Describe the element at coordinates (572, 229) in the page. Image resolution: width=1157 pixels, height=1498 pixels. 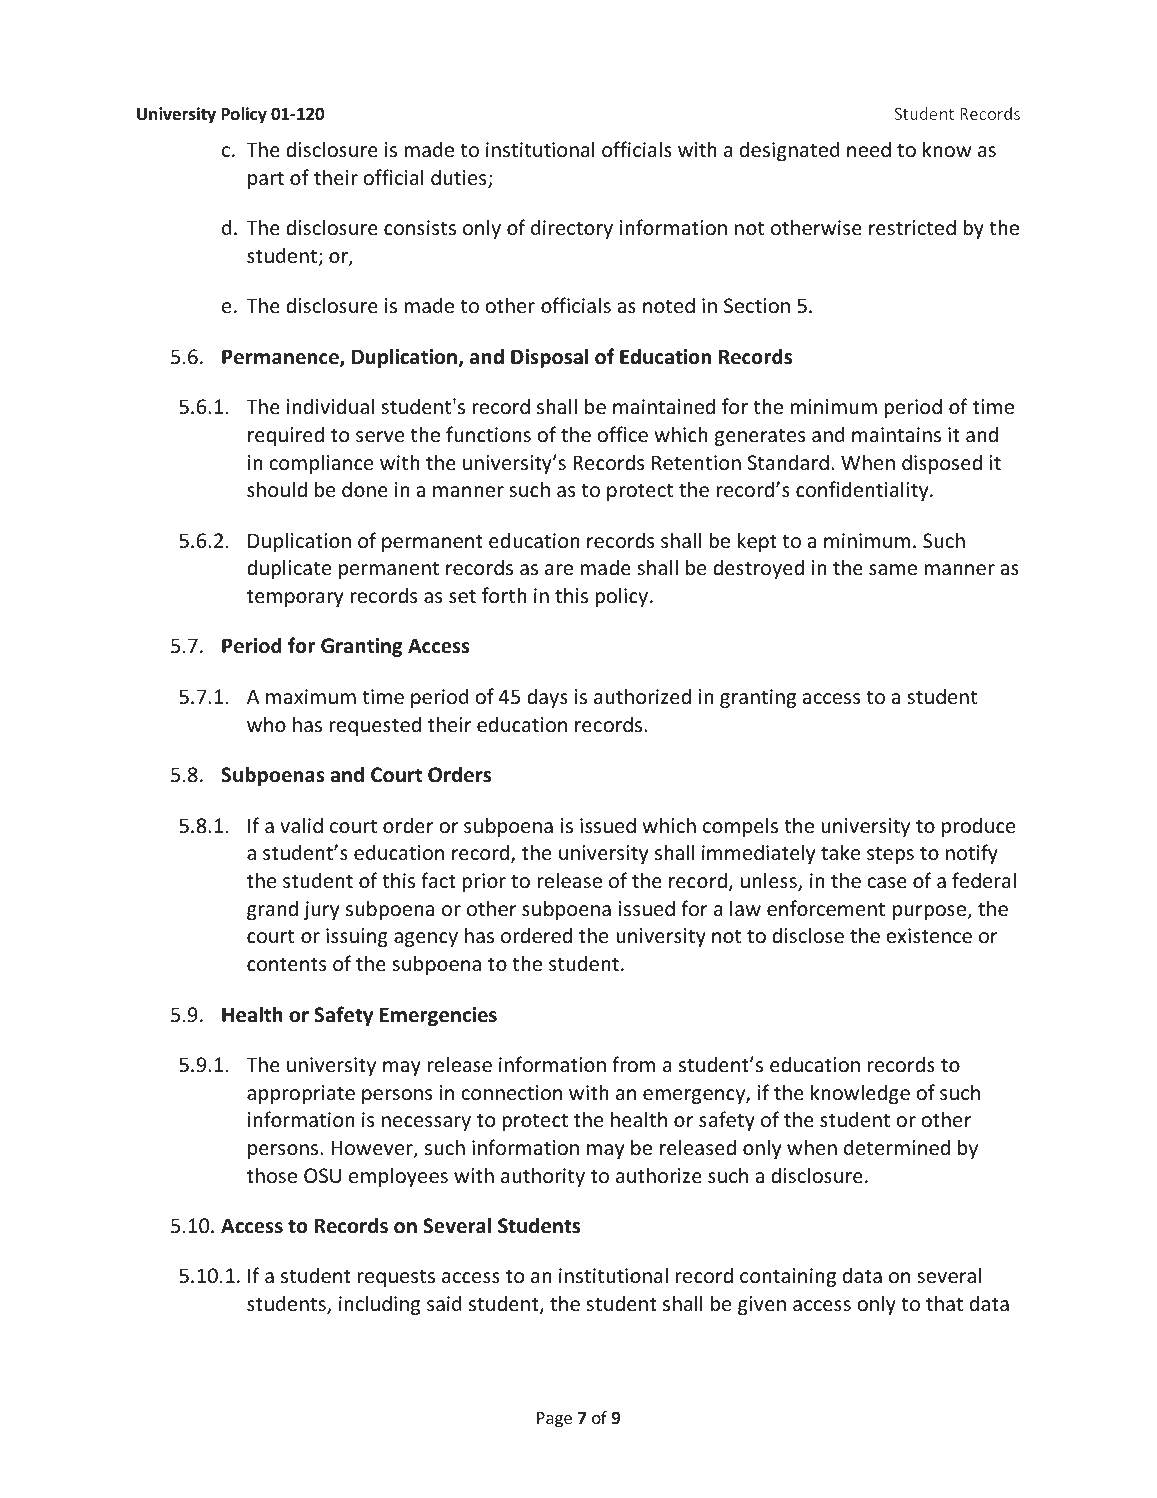
I see `directory` at that location.
